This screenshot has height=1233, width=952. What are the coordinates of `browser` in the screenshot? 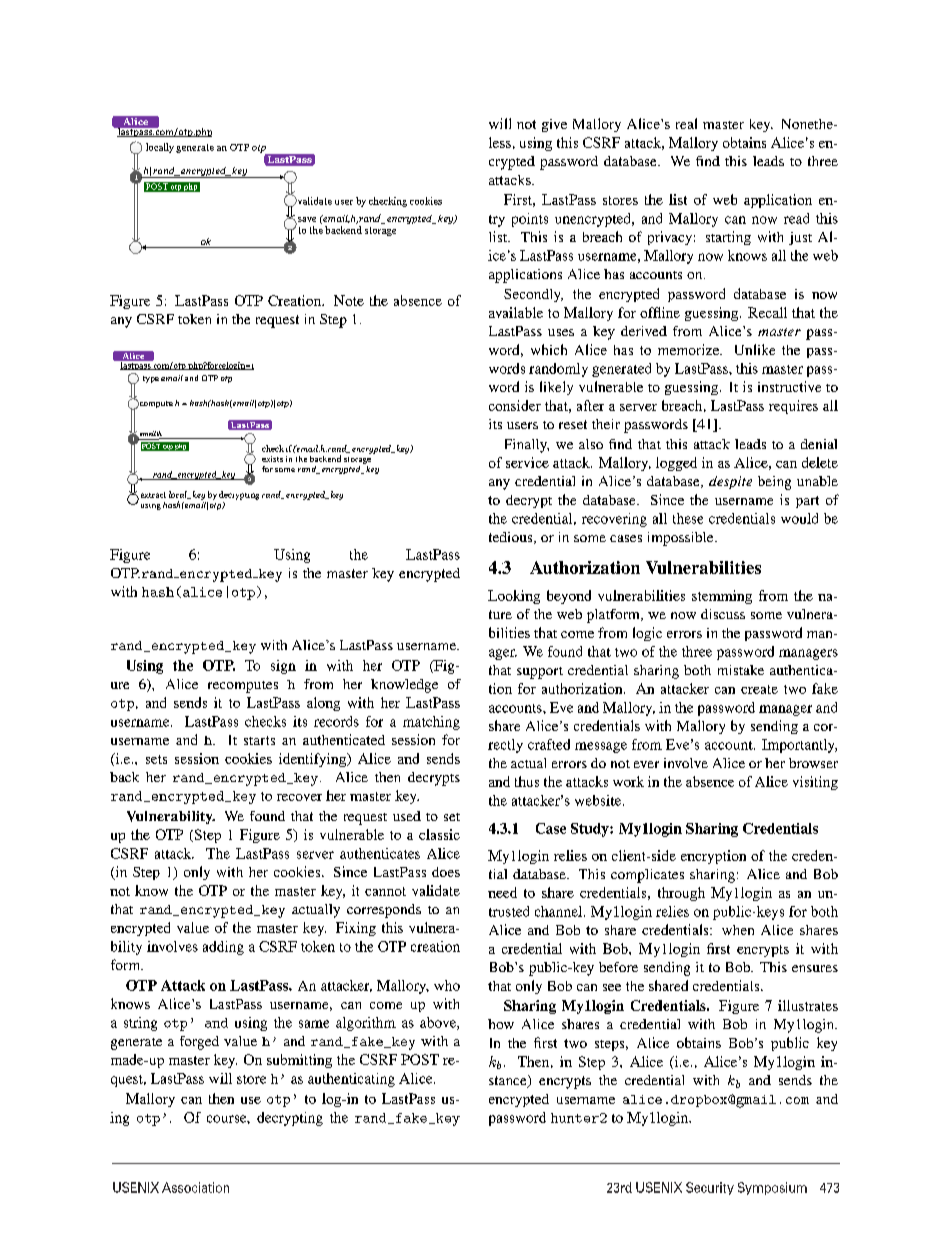 It's located at (813, 763).
